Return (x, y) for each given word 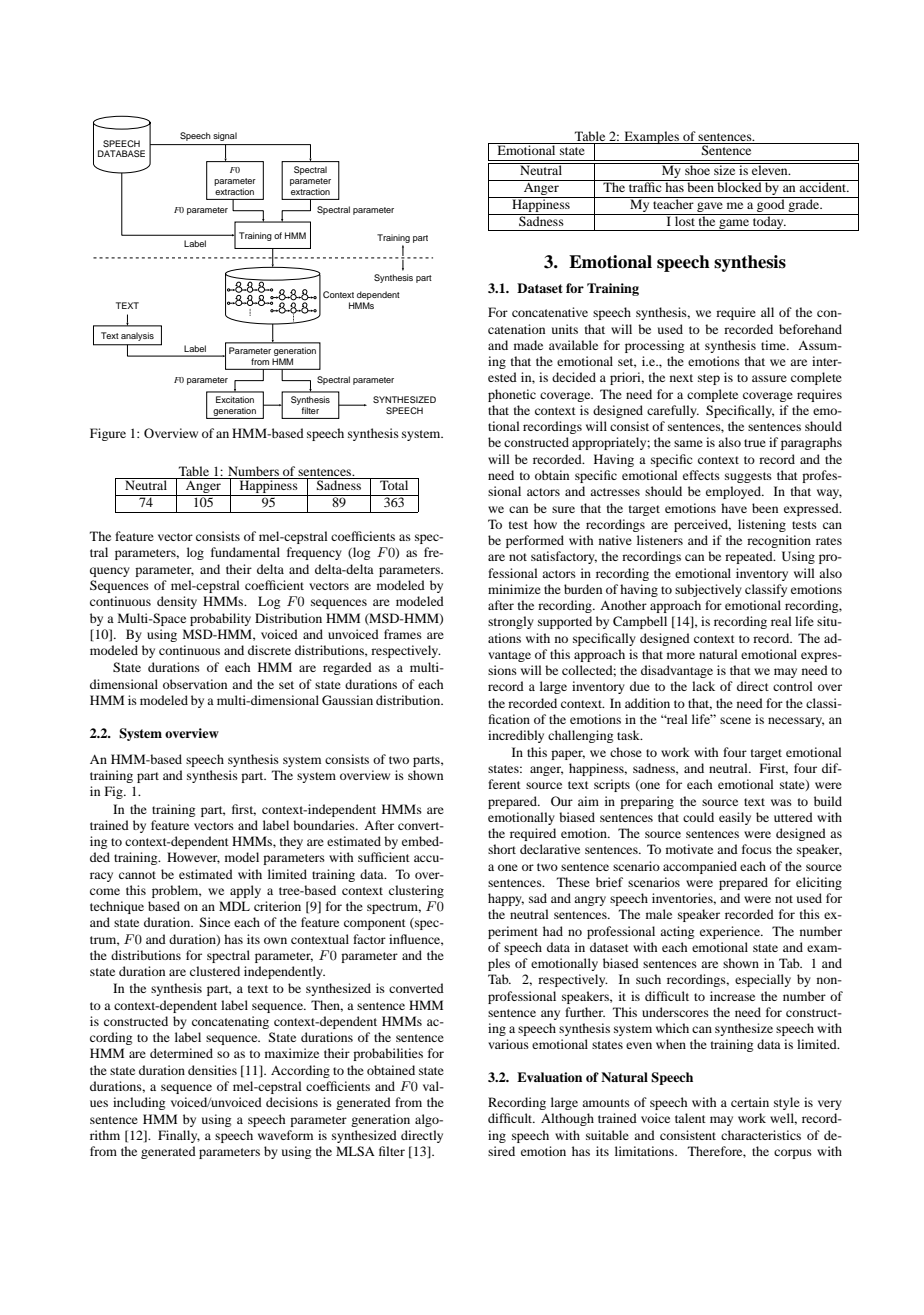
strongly (511, 622)
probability (220, 619)
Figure (108, 434)
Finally (179, 1136)
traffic (645, 186)
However (193, 858)
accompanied (700, 867)
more (681, 655)
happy (506, 899)
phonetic (512, 395)
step (709, 379)
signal (225, 136)
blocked (739, 186)
